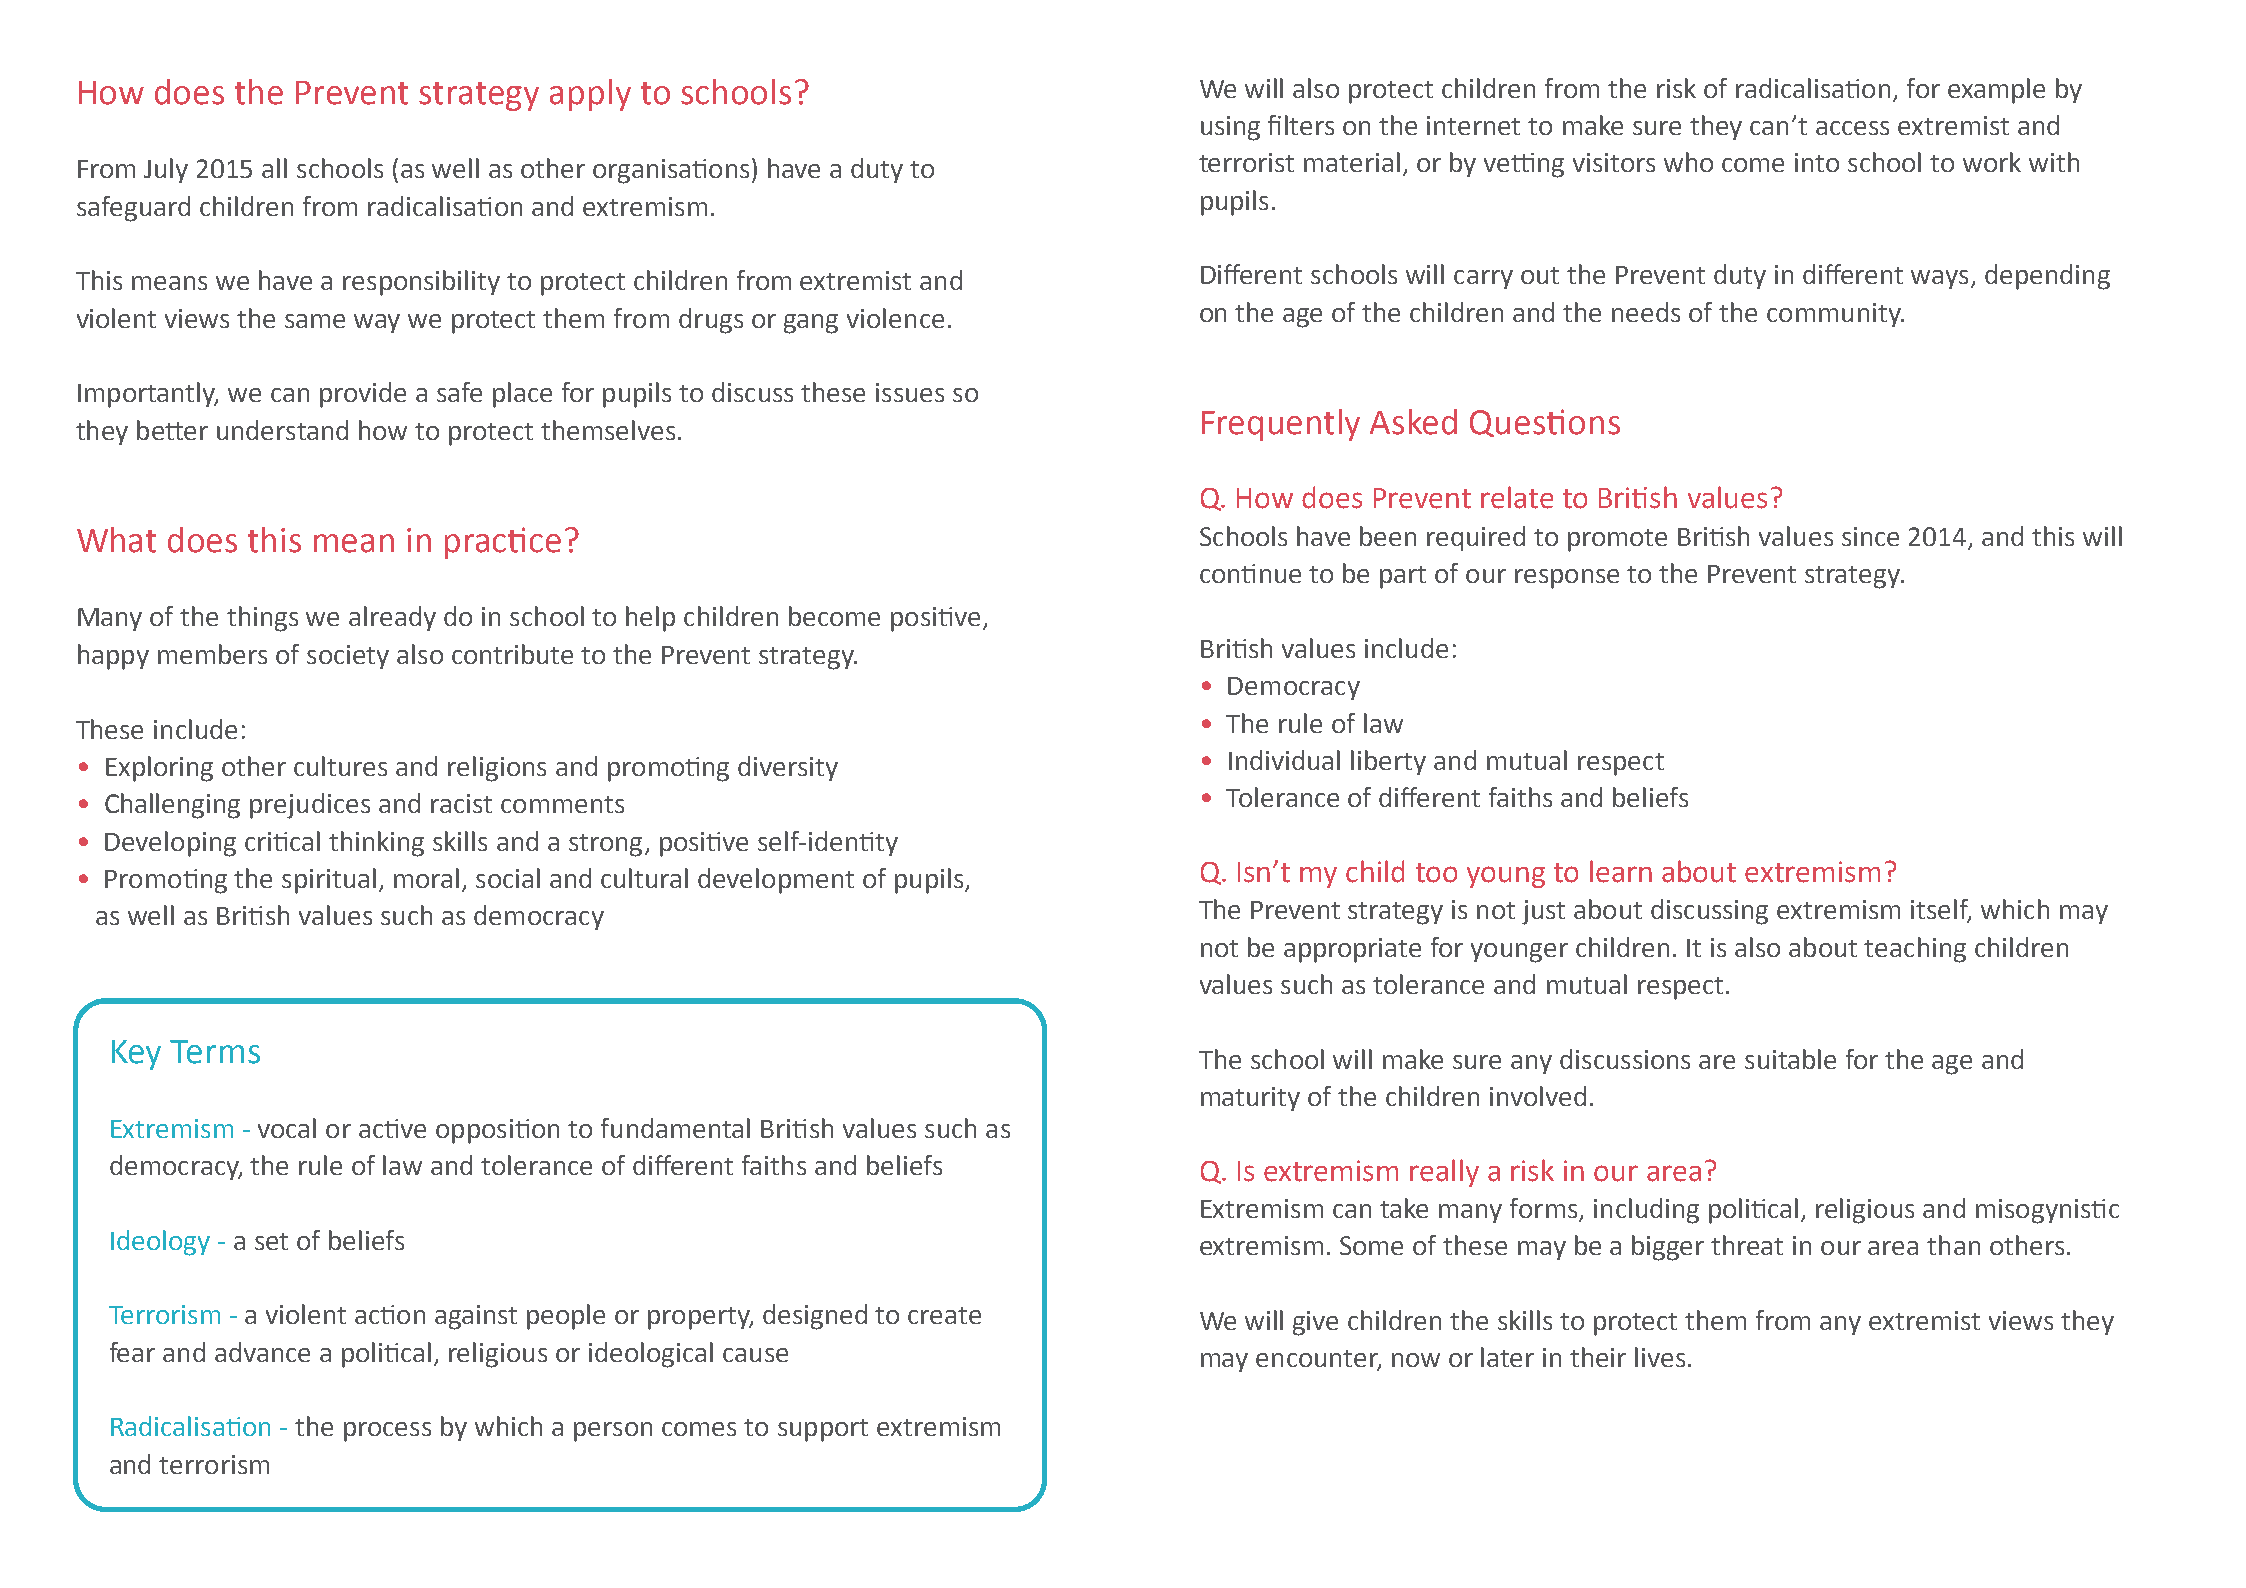 Image resolution: width=2246 pixels, height=1588 pixels. What do you see at coordinates (329, 881) in the page?
I see `spiritual` at bounding box center [329, 881].
